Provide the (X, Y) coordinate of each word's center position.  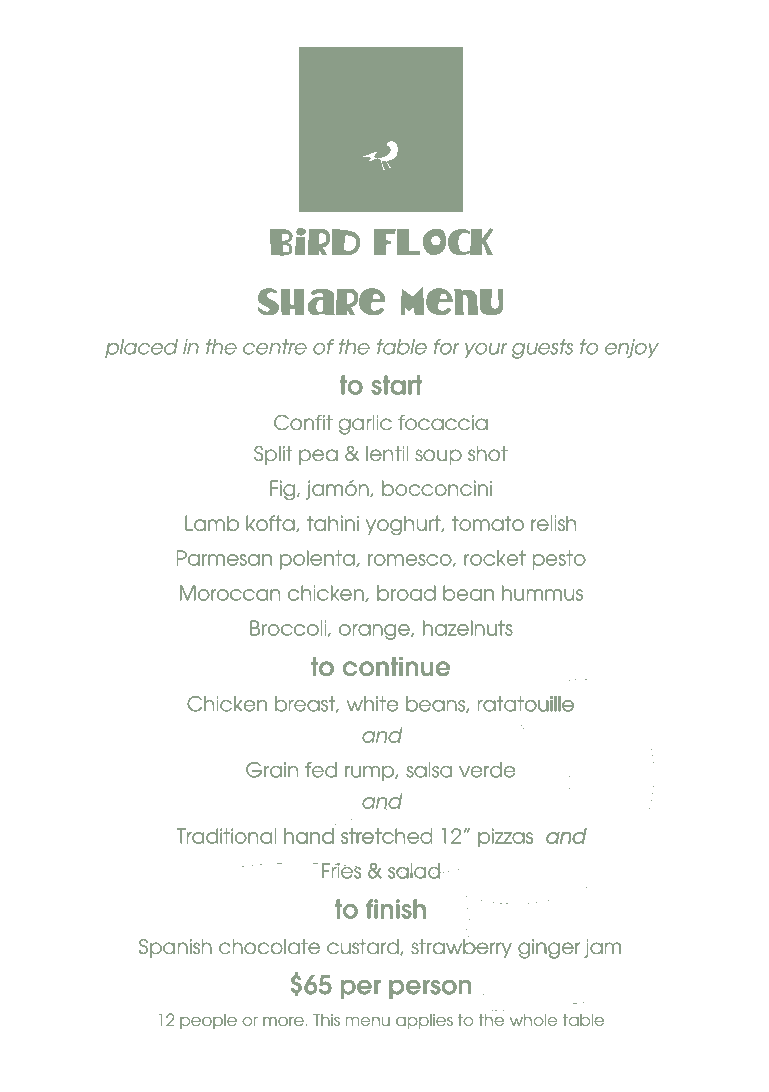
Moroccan (230, 593)
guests (542, 349)
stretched (386, 836)
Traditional (228, 836)
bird (315, 242)
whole (534, 1019)
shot (488, 454)
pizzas (505, 839)
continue (396, 666)
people (208, 1021)
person (430, 989)
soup (438, 457)
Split (273, 455)
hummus (542, 593)
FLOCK (433, 241)
